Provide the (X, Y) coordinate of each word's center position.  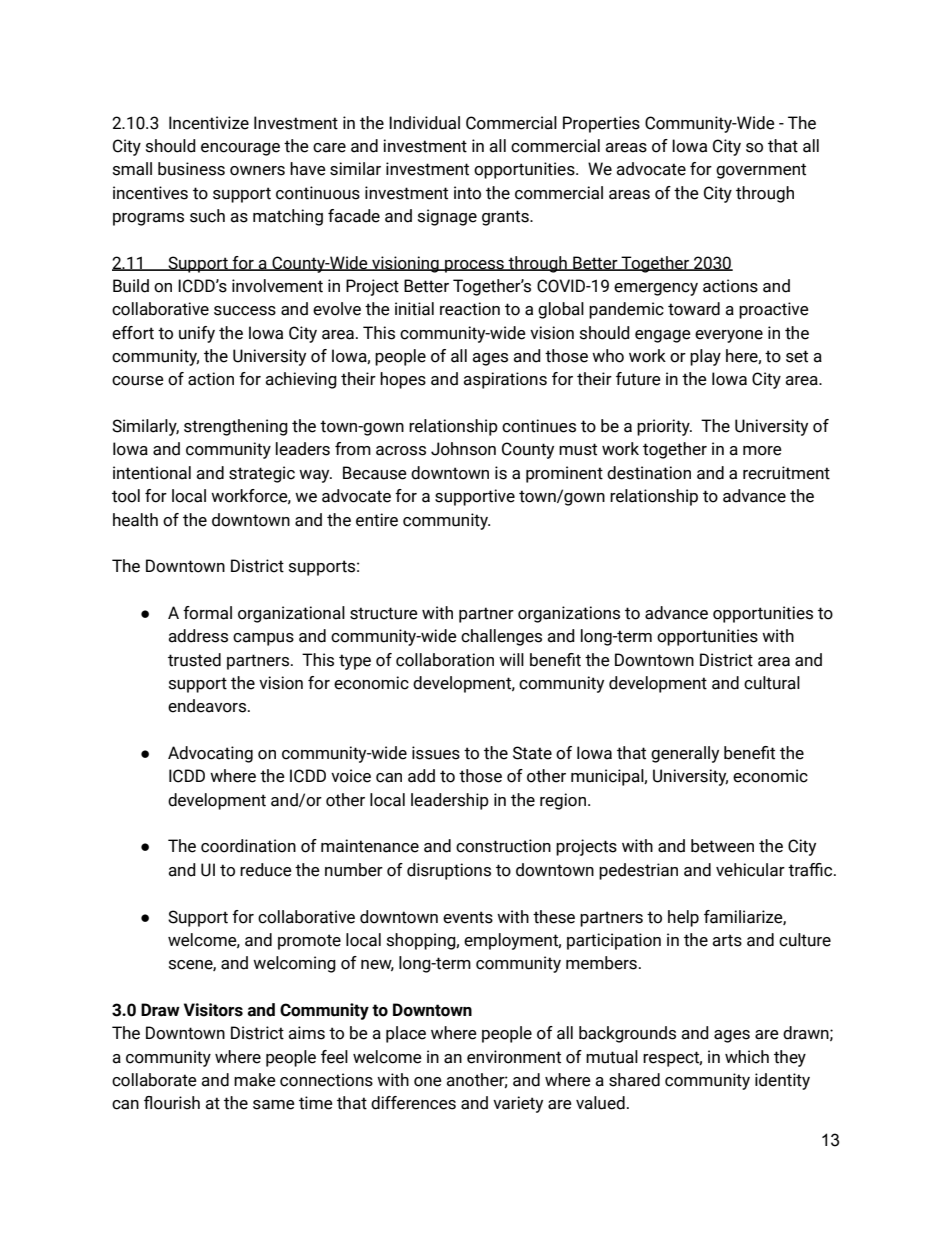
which (747, 1057)
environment (514, 1057)
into (467, 193)
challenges (501, 637)
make (255, 1080)
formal (207, 613)
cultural (772, 683)
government (761, 171)
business (191, 169)
